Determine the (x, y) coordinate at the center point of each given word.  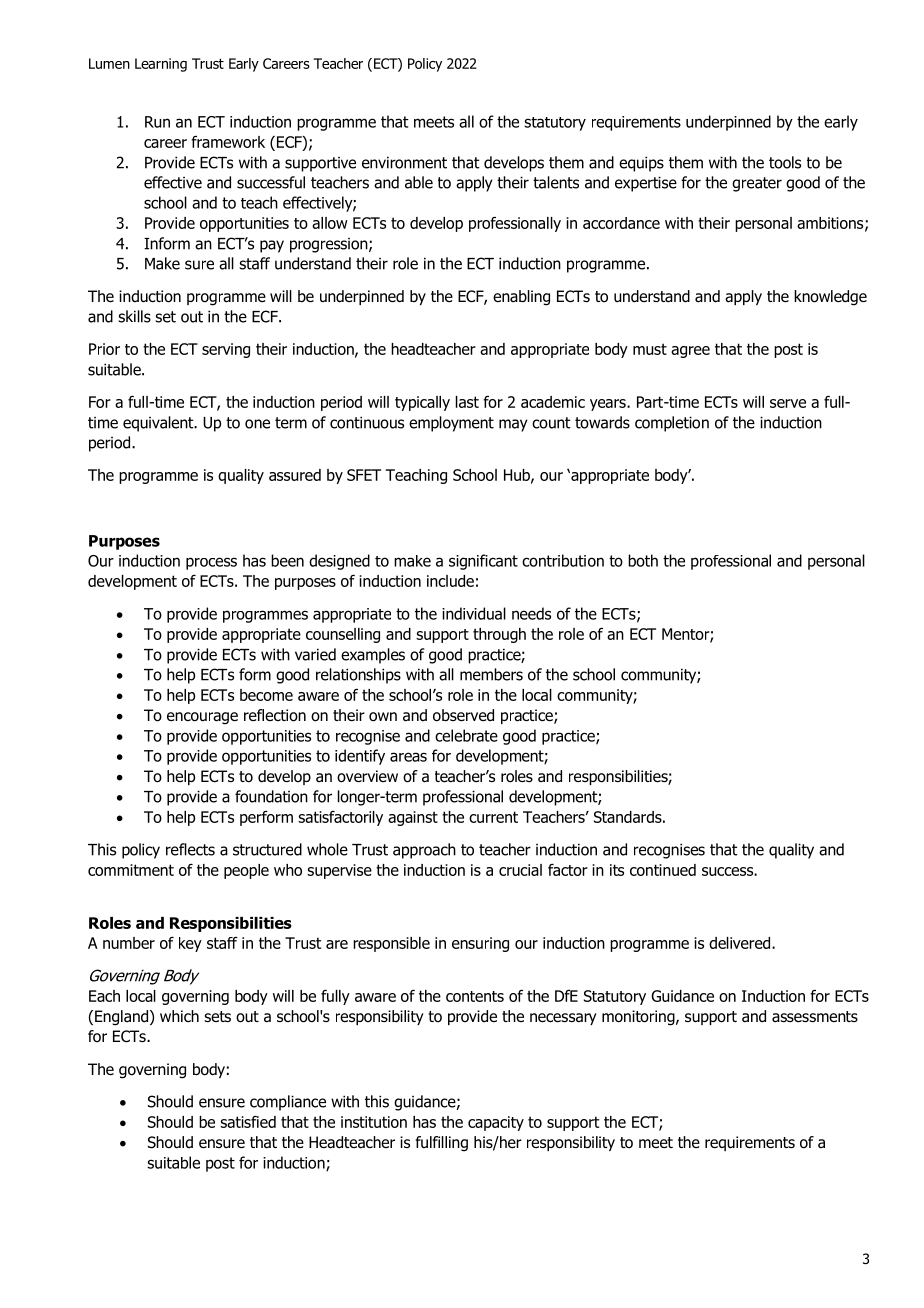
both (643, 560)
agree (690, 352)
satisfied (248, 1121)
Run (157, 122)
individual (474, 613)
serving (226, 350)
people (246, 871)
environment (404, 162)
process (211, 563)
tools (785, 162)
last (467, 402)
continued (663, 870)
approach (424, 851)
